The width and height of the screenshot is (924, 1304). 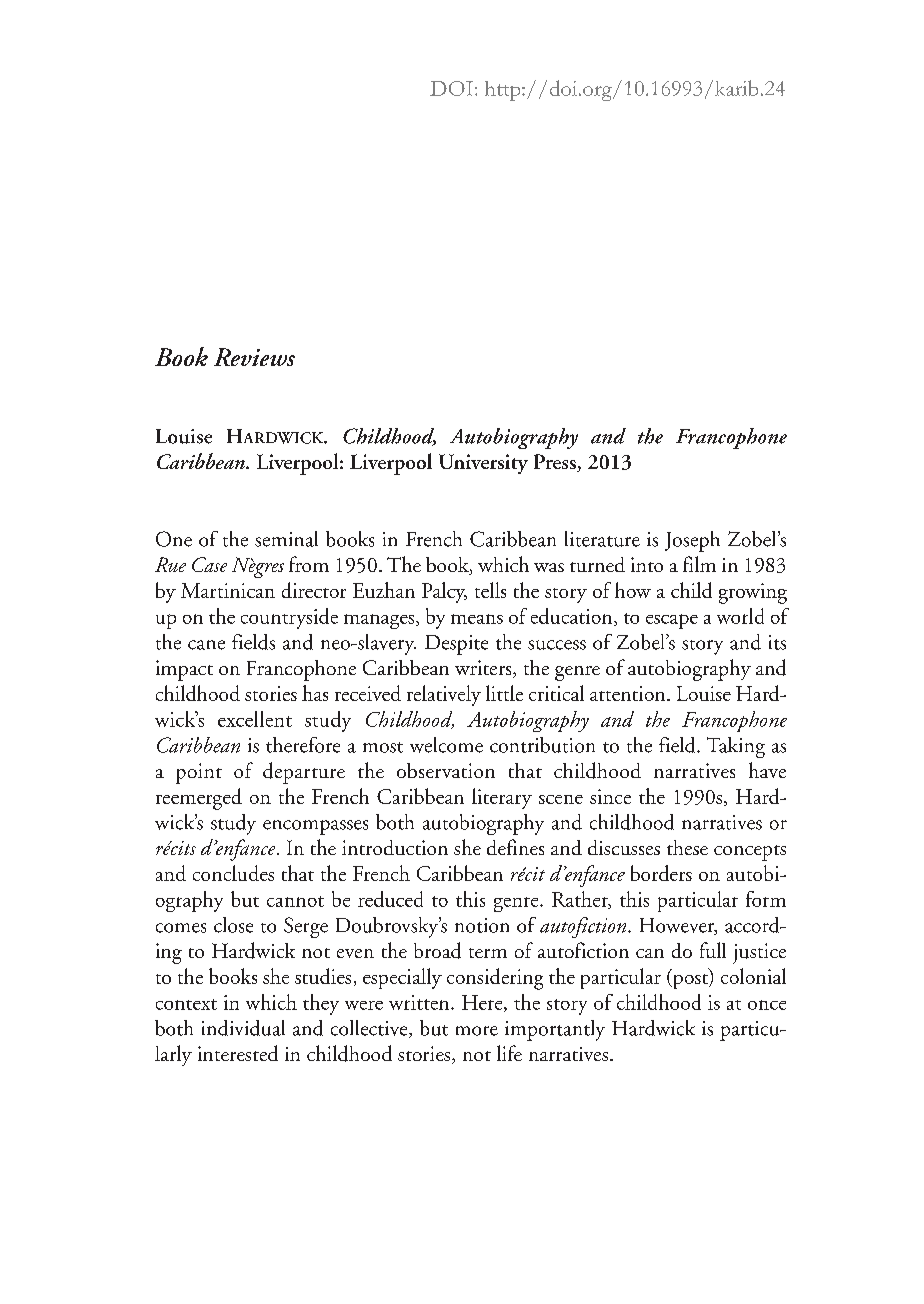 What do you see at coordinates (672, 621) in the screenshot?
I see `escape` at bounding box center [672, 621].
